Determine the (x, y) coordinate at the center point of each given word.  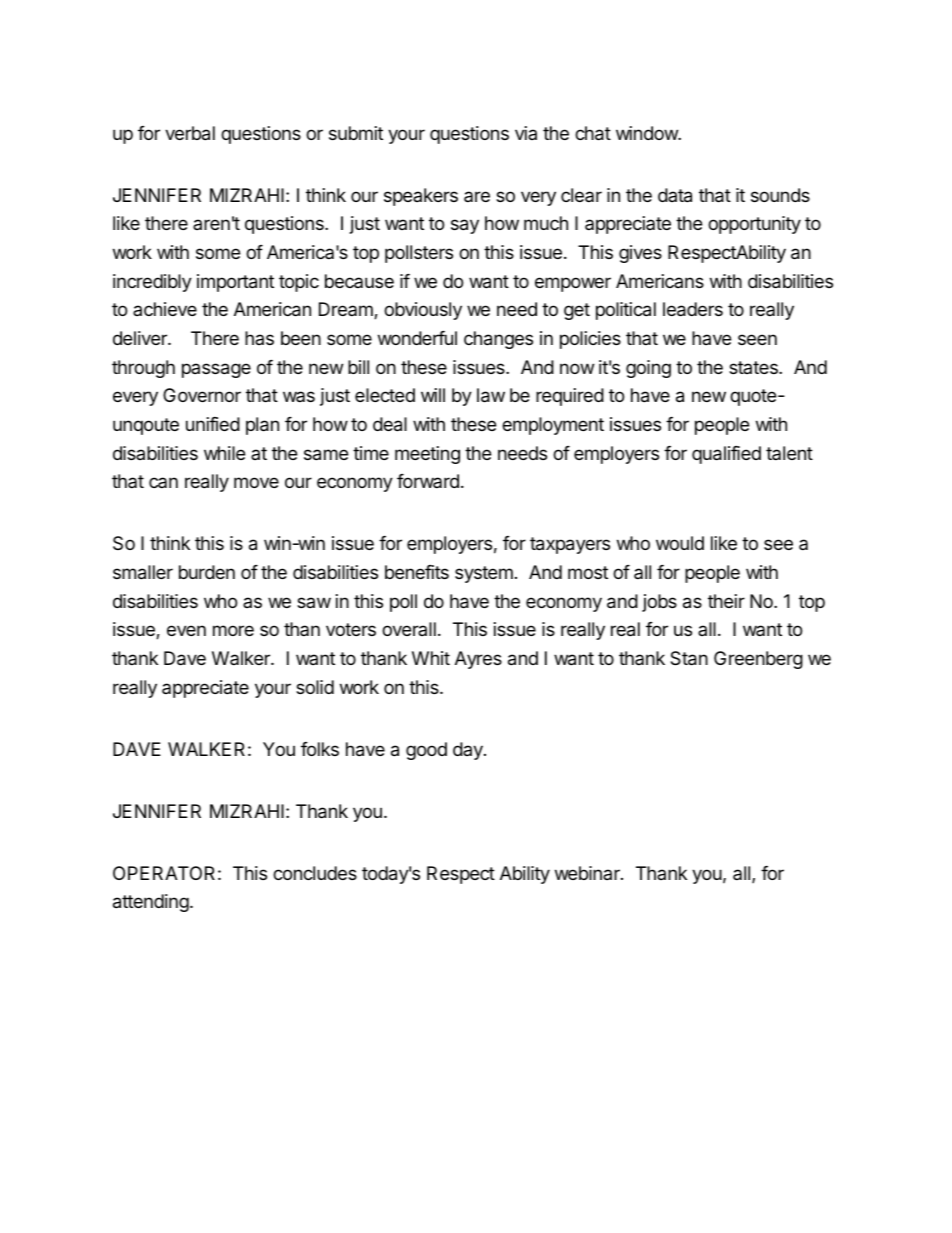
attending (151, 903)
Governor (202, 395)
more (233, 630)
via (526, 133)
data (675, 195)
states (754, 367)
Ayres (478, 660)
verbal (190, 133)
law (491, 395)
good (426, 751)
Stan (689, 658)
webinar (588, 873)
